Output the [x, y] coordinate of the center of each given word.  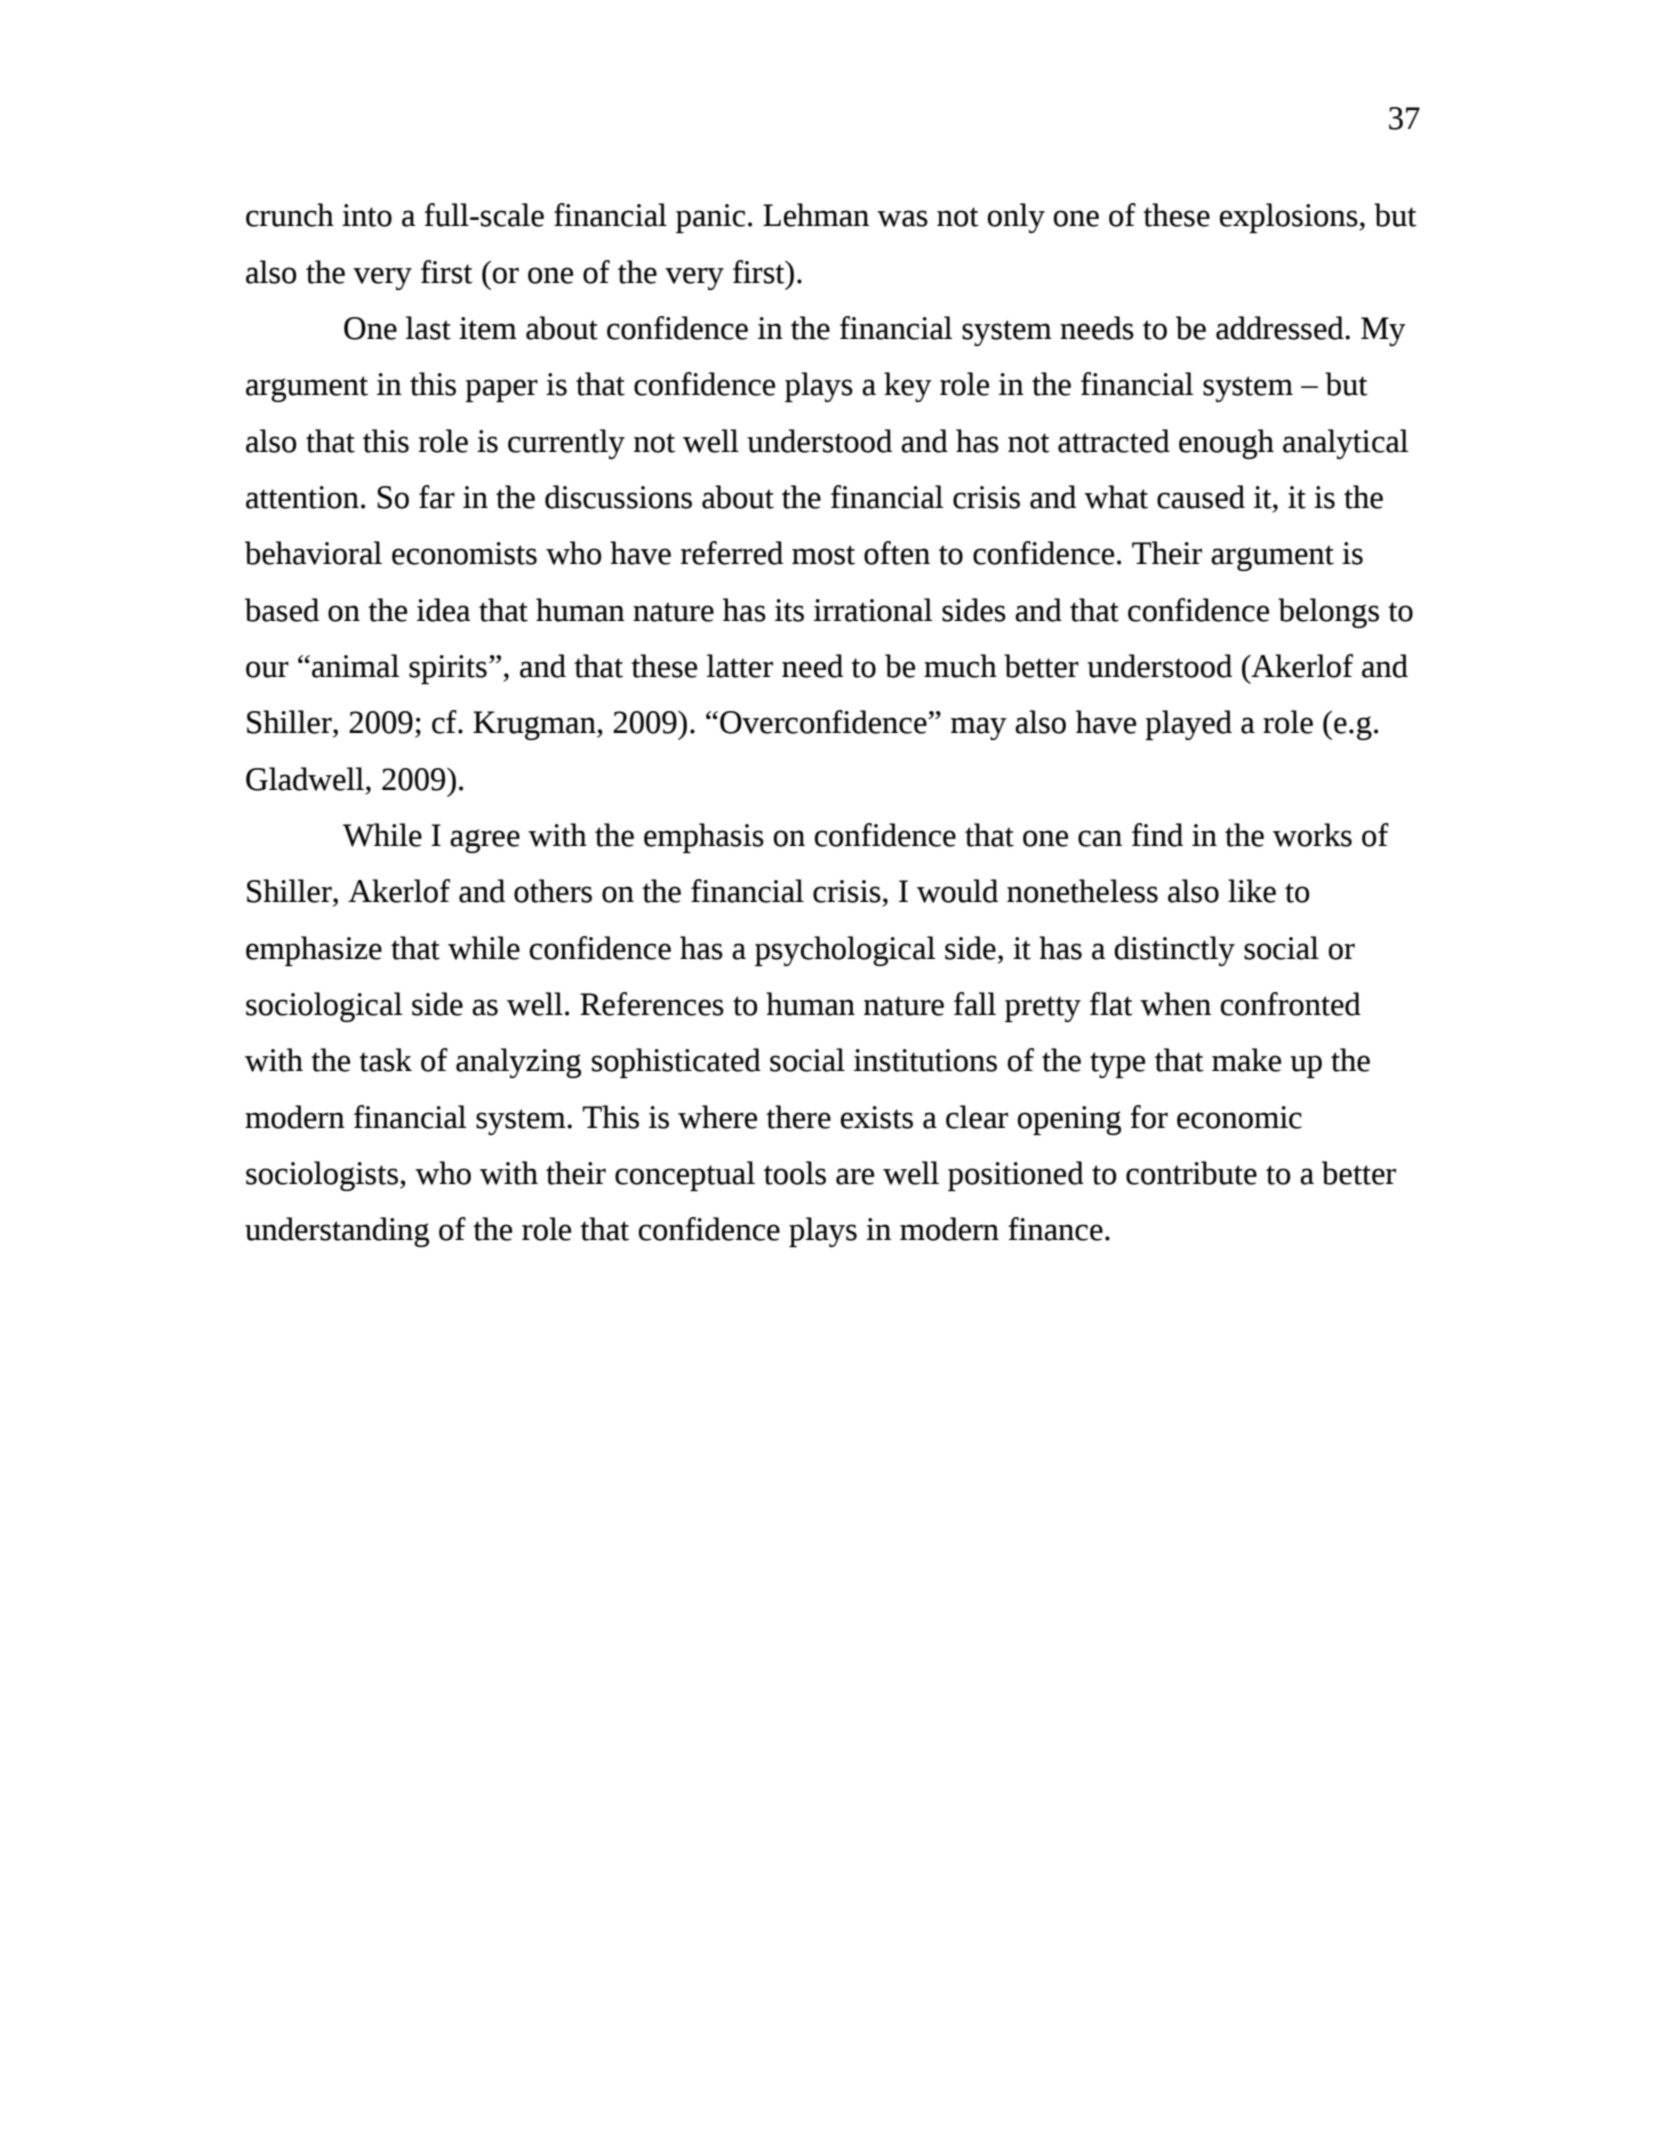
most [823, 555]
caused [1201, 497]
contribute [1191, 1173]
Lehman [816, 215]
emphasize [314, 951]
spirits [448, 669]
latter [740, 666]
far [437, 497]
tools [795, 1173]
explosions [1290, 218]
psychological [845, 951]
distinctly [1174, 951]
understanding [337, 1232]
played [1188, 725]
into [367, 215]
